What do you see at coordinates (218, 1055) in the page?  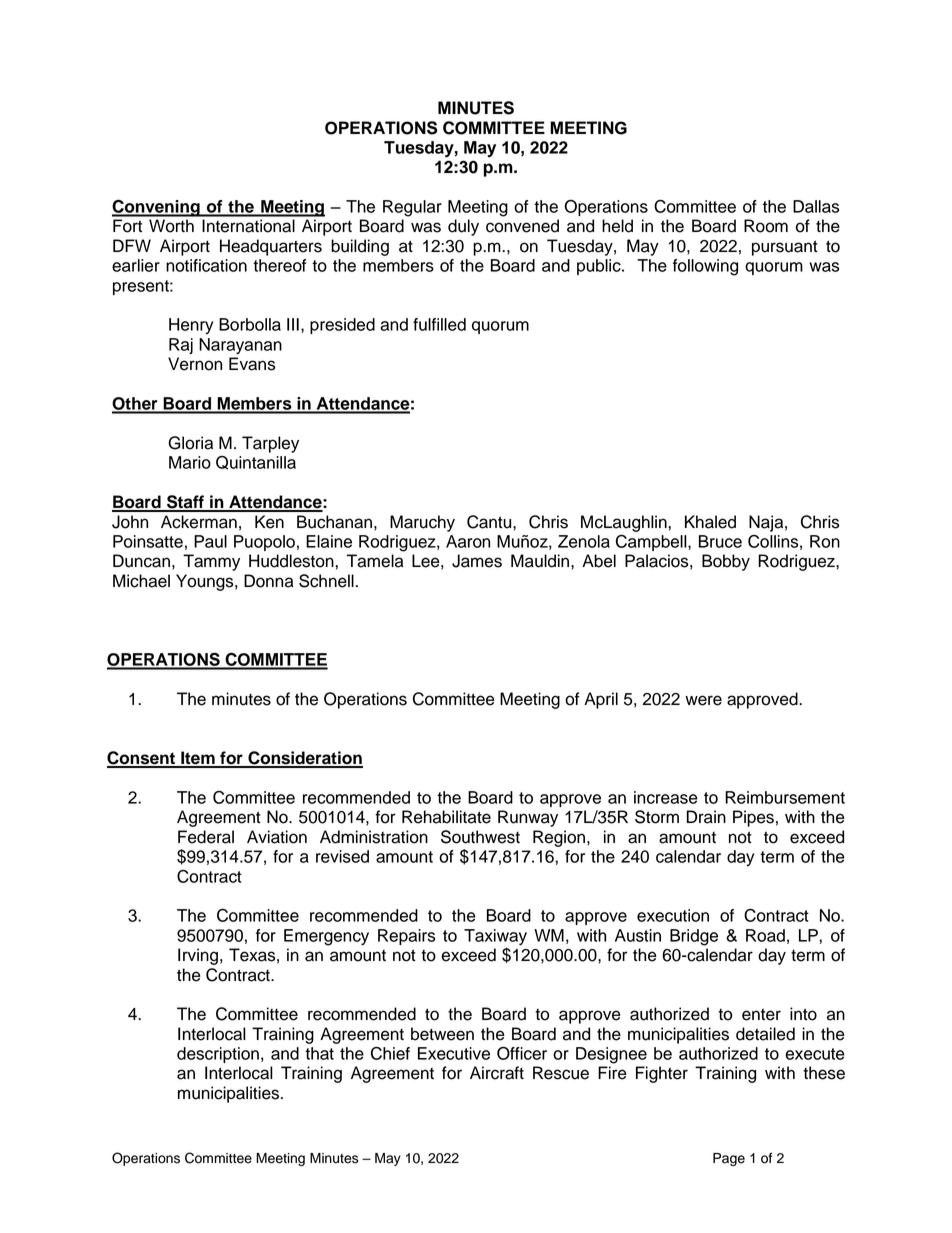 I see `description` at bounding box center [218, 1055].
